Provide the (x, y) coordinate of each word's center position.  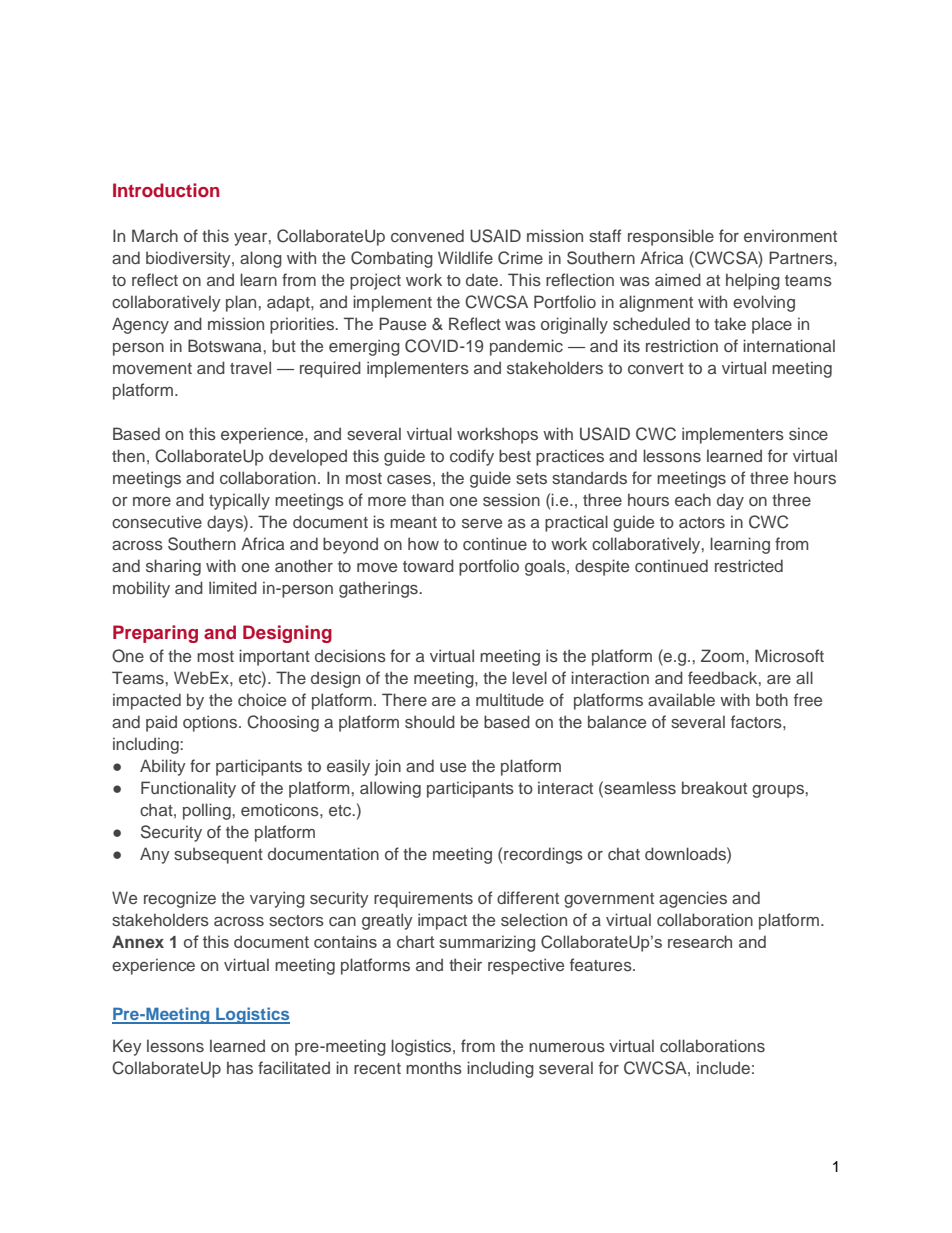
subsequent (218, 856)
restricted (749, 565)
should (430, 721)
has (240, 1067)
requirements (423, 899)
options (211, 723)
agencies (693, 899)
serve (482, 523)
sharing (173, 567)
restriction (682, 345)
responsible (671, 237)
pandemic (526, 347)
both (772, 699)
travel (250, 367)
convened (427, 235)
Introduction (166, 190)
